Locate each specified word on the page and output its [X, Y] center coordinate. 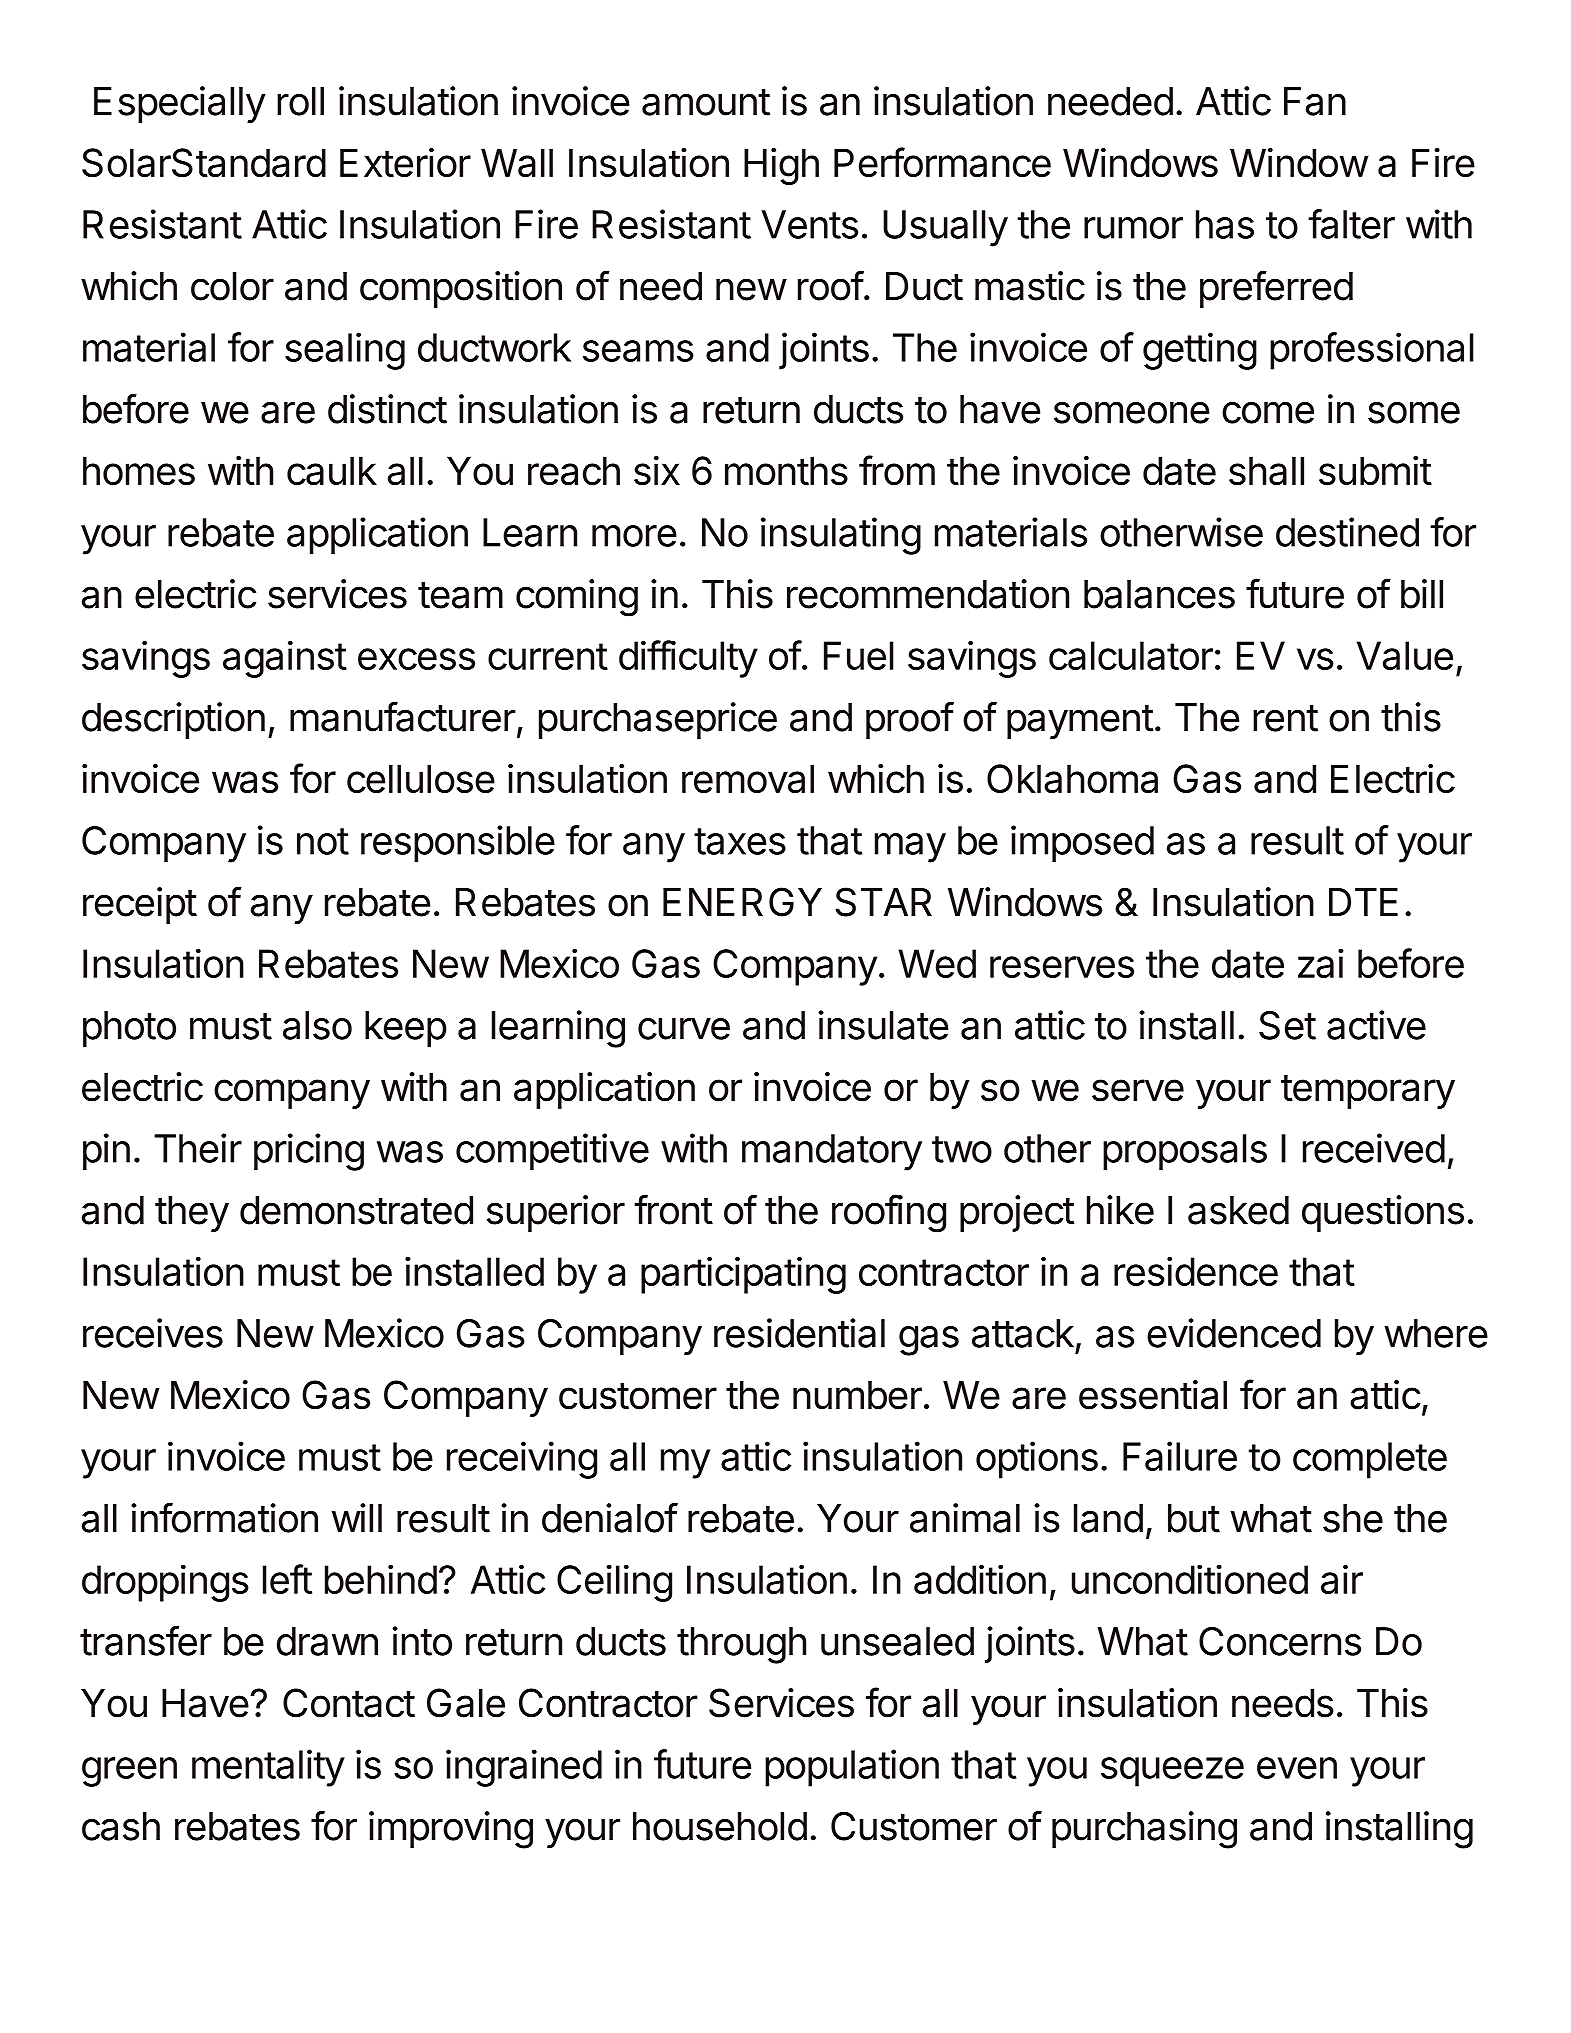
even [1297, 1768]
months [786, 470]
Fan [1315, 101]
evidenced [1234, 1333]
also [317, 1025]
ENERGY [742, 902]
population [852, 1768]
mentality [268, 1768]
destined [1347, 532]
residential [799, 1333]
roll [300, 101]
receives [153, 1333]
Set [1287, 1025]
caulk [332, 471]
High [781, 166]
